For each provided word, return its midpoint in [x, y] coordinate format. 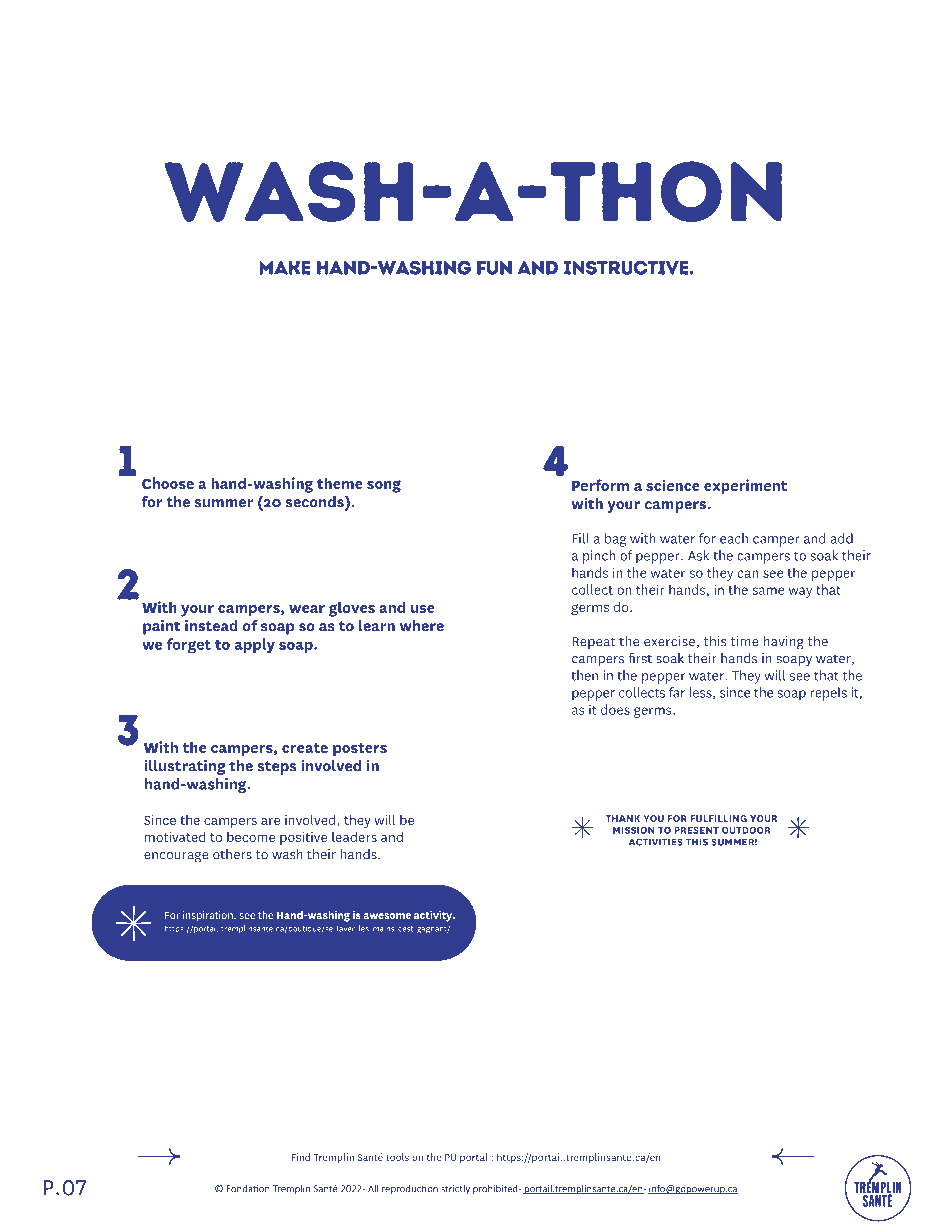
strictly [455, 1189]
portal [474, 1158]
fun [494, 268]
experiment [745, 487]
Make [285, 268]
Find [301, 1157]
